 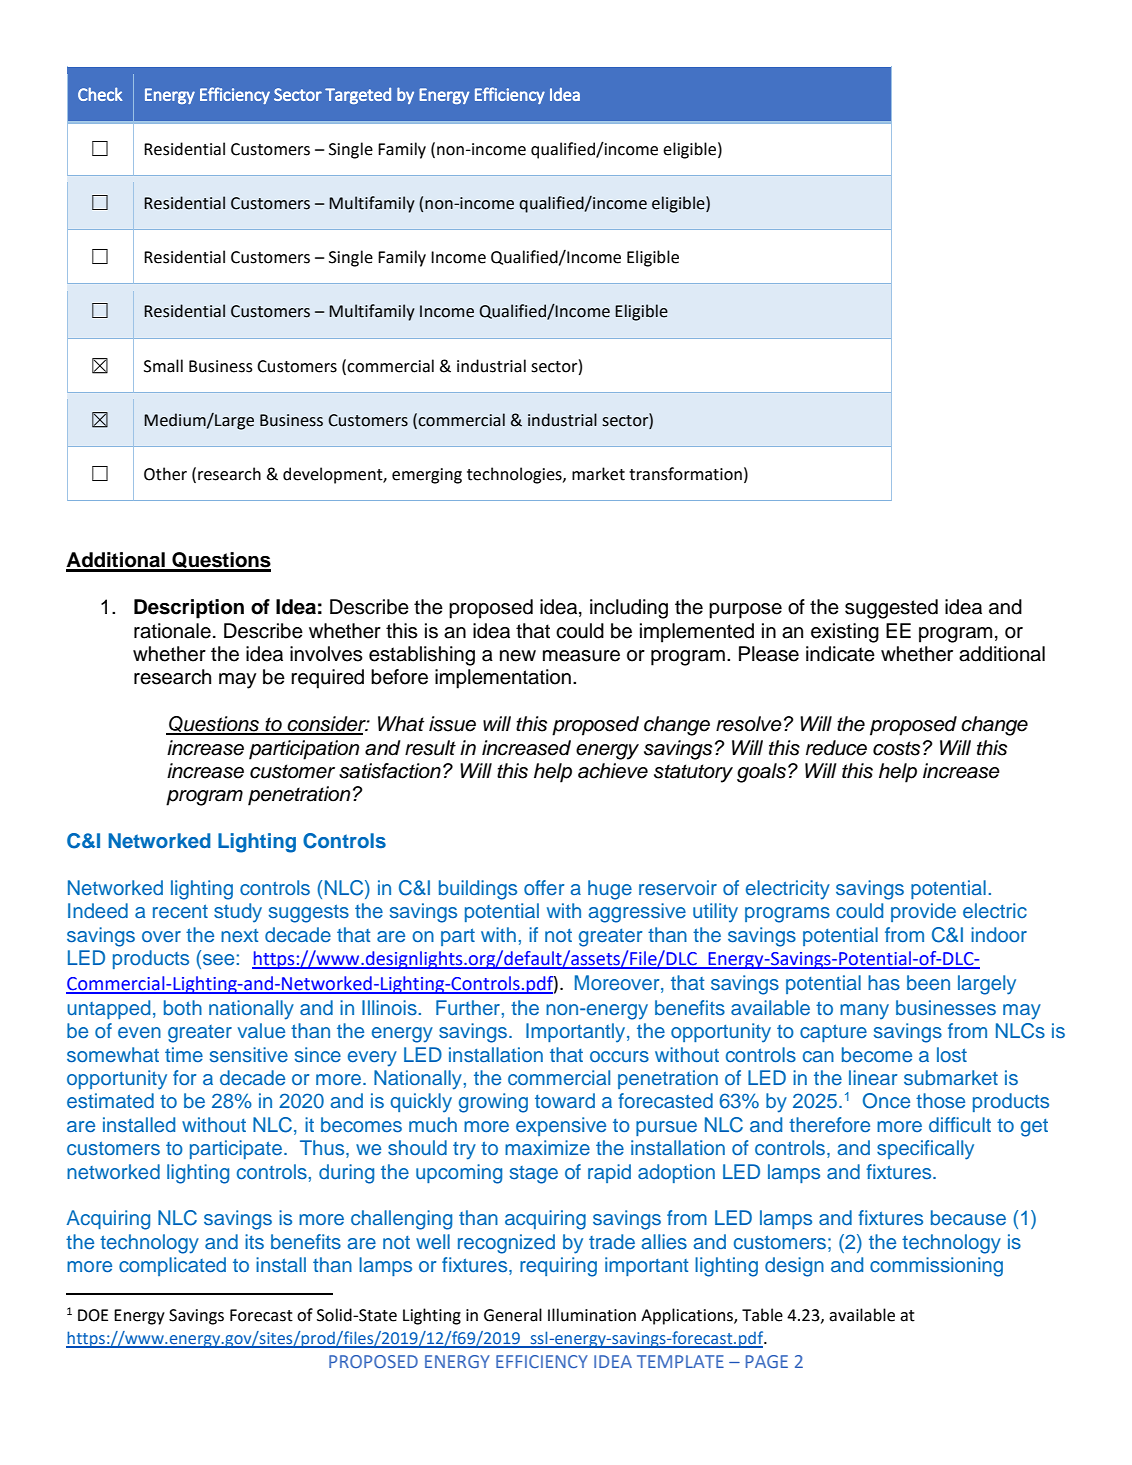 I want to click on transformation, so click(x=685, y=474).
